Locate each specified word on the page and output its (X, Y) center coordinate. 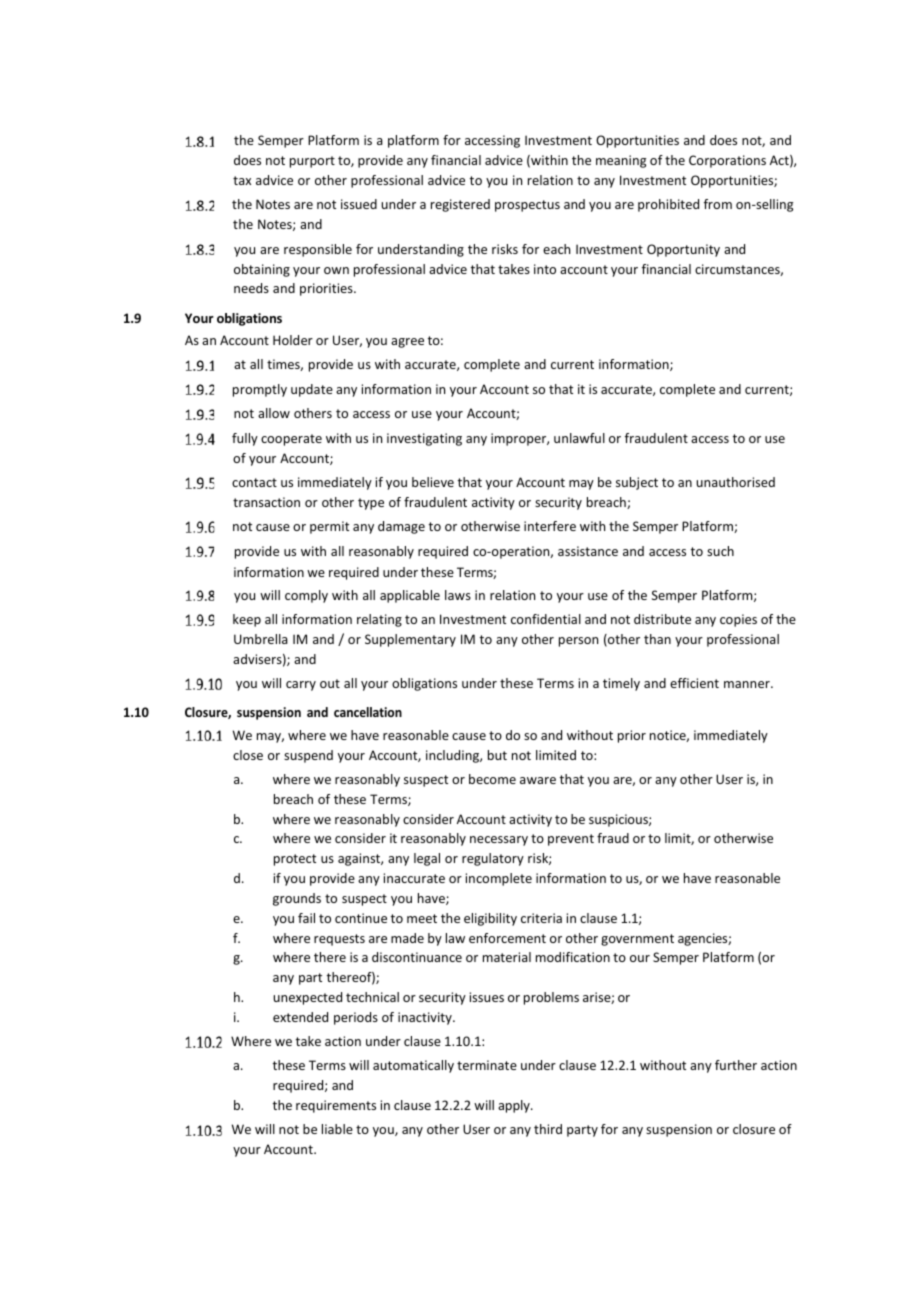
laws (458, 595)
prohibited (668, 205)
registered (460, 205)
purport (312, 162)
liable (337, 1129)
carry (301, 686)
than (657, 639)
